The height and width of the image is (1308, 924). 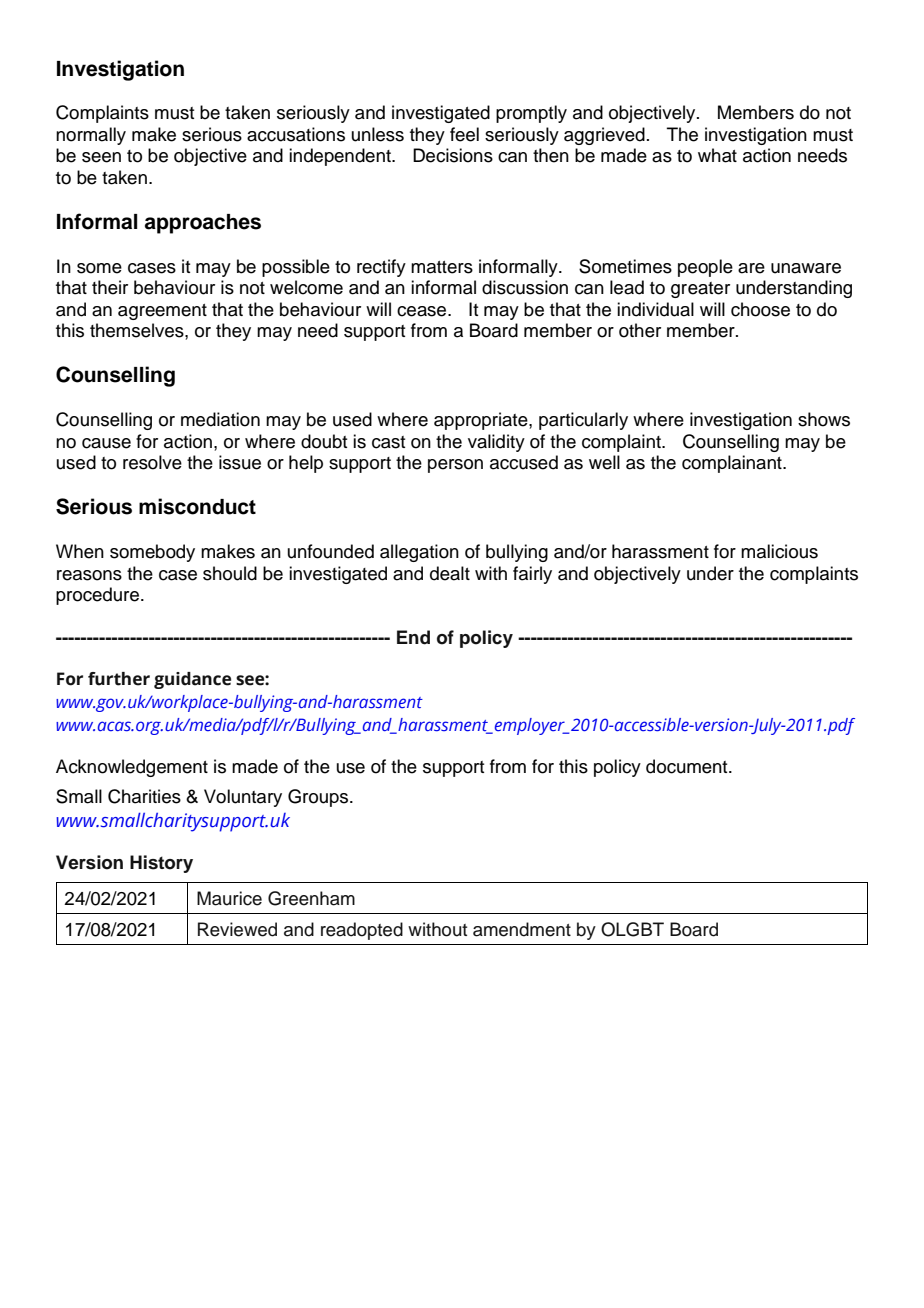 I want to click on Maurice, so click(x=229, y=898).
